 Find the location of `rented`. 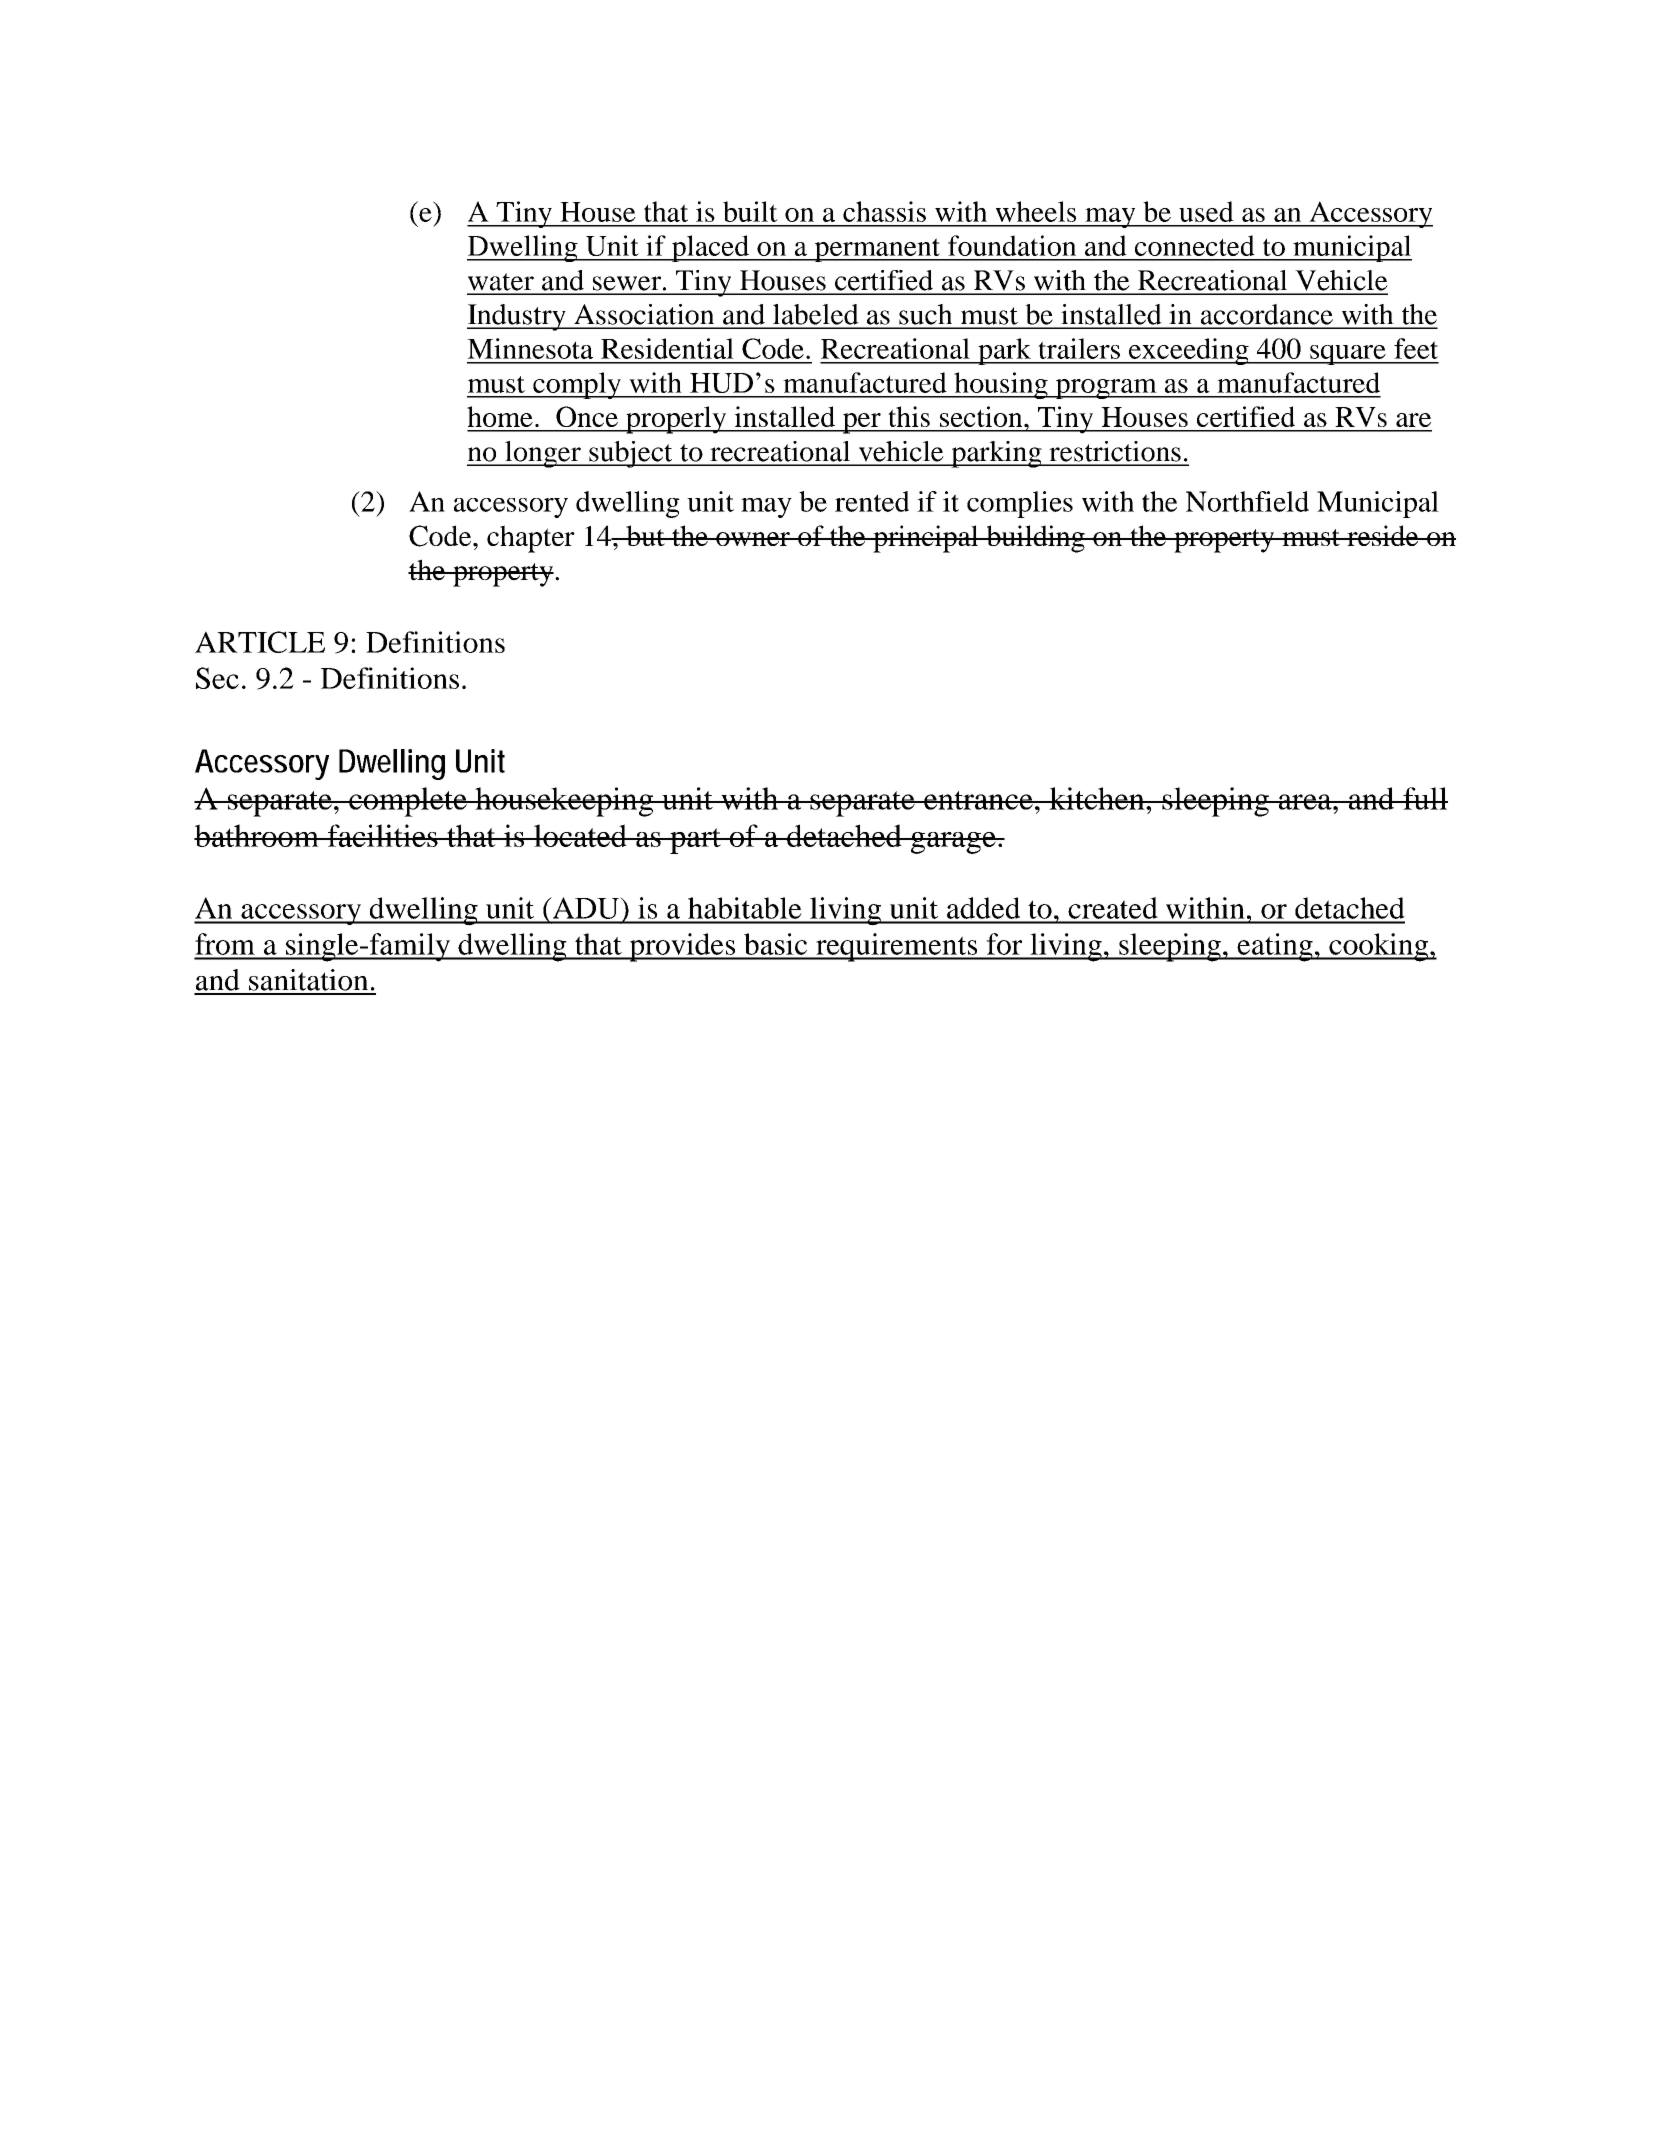

rented is located at coordinates (872, 501).
